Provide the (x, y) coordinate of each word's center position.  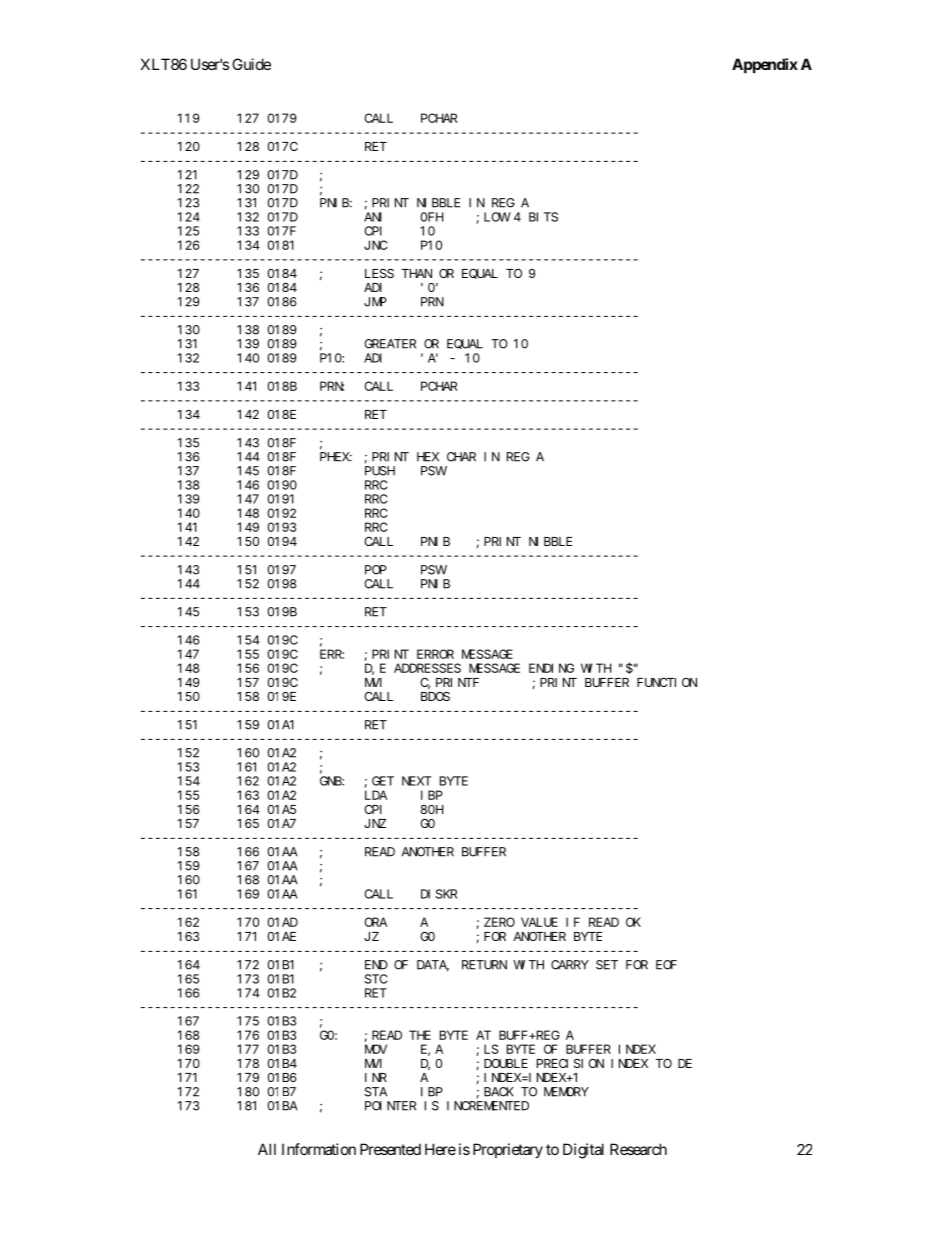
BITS (543, 217)
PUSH (380, 471)
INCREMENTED (488, 1106)
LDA (376, 795)
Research (638, 1149)
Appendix (765, 65)
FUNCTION (667, 682)
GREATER (390, 344)
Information (319, 1149)
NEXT (416, 781)
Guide (251, 64)
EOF (666, 965)
